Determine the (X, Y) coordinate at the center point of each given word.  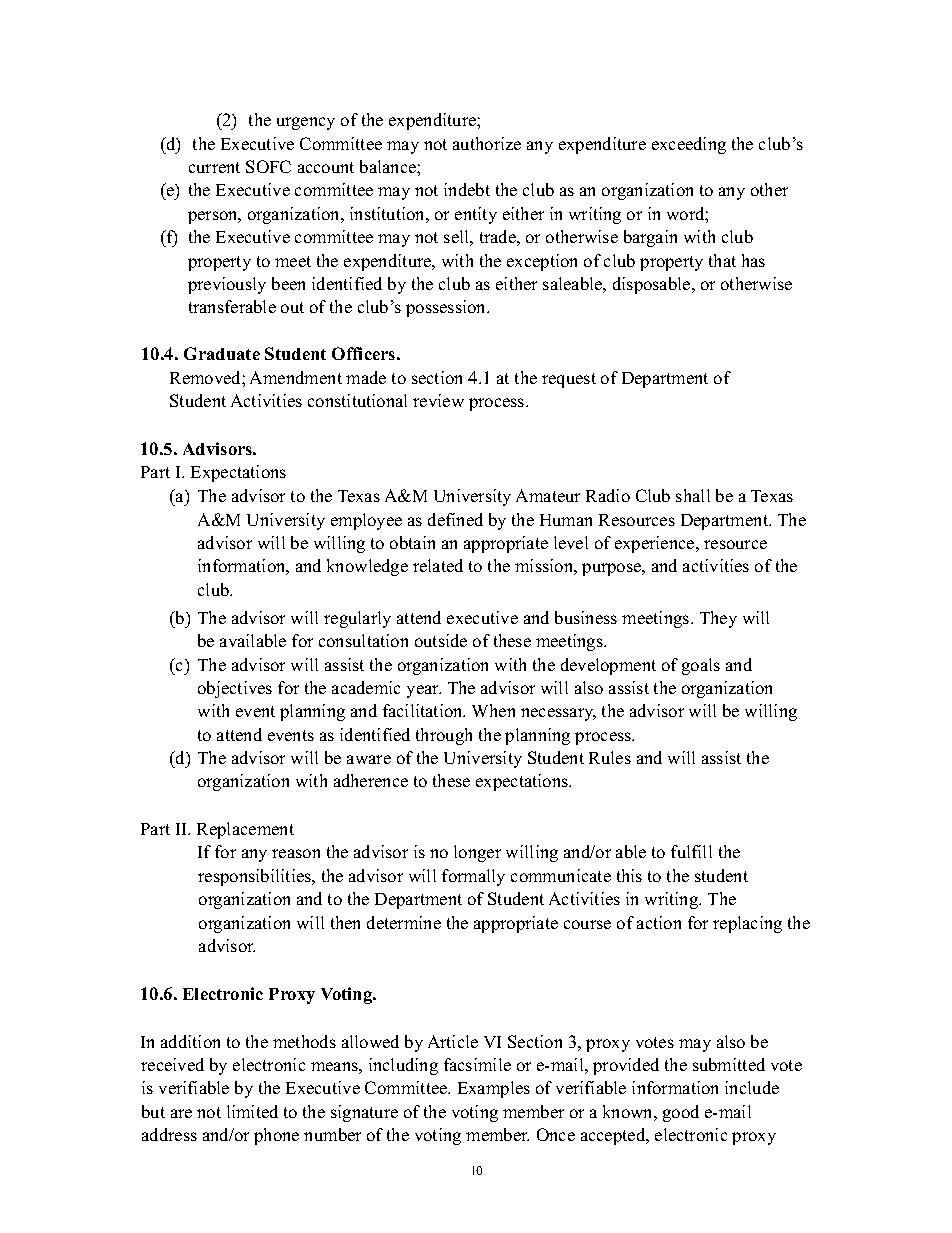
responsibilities (255, 877)
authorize (487, 143)
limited (252, 1111)
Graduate (222, 353)
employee (366, 521)
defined (455, 519)
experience (656, 544)
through (444, 736)
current (214, 167)
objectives (235, 689)
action (659, 922)
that (722, 260)
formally (473, 877)
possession (447, 308)
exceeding (689, 145)
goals (701, 666)
